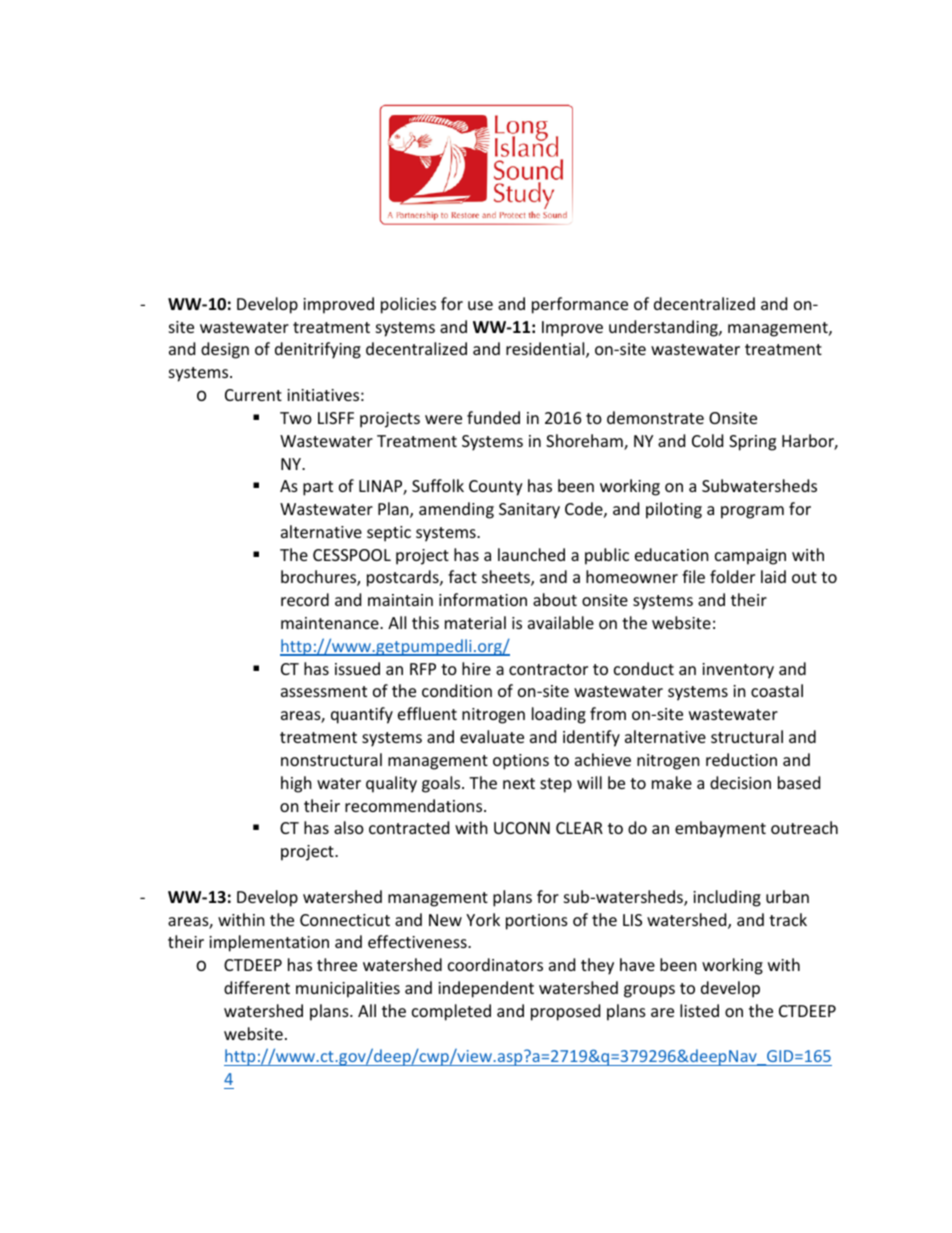  I want to click on design, so click(225, 350).
